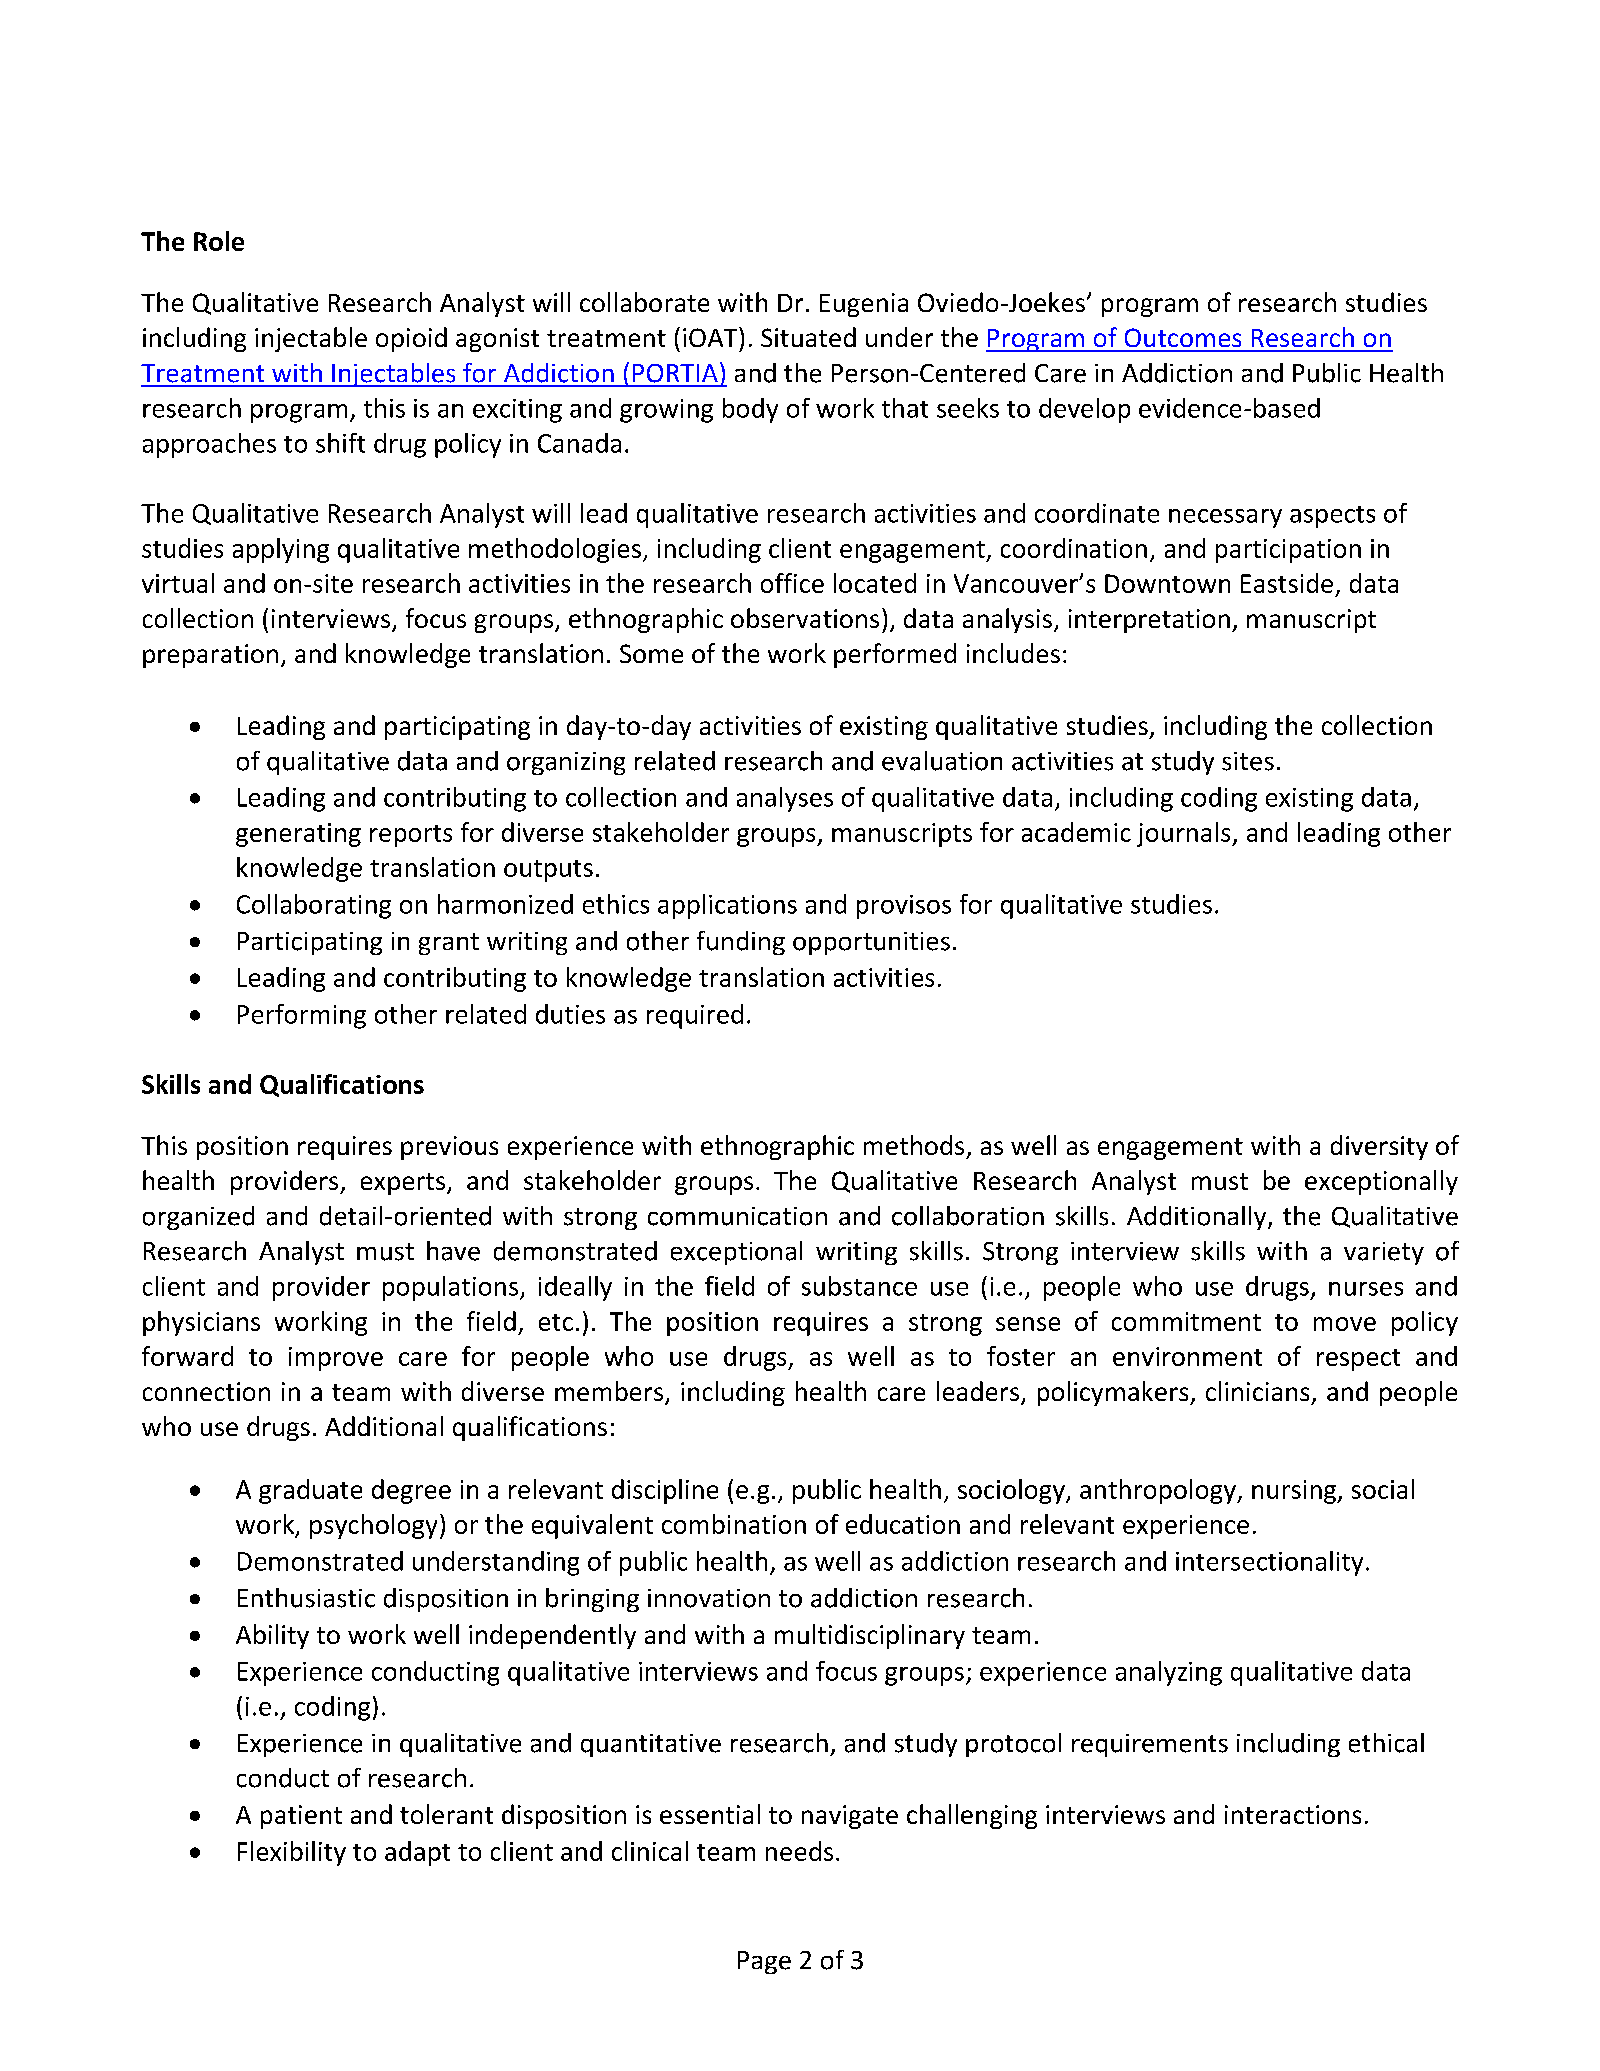  I want to click on applying, so click(281, 550).
